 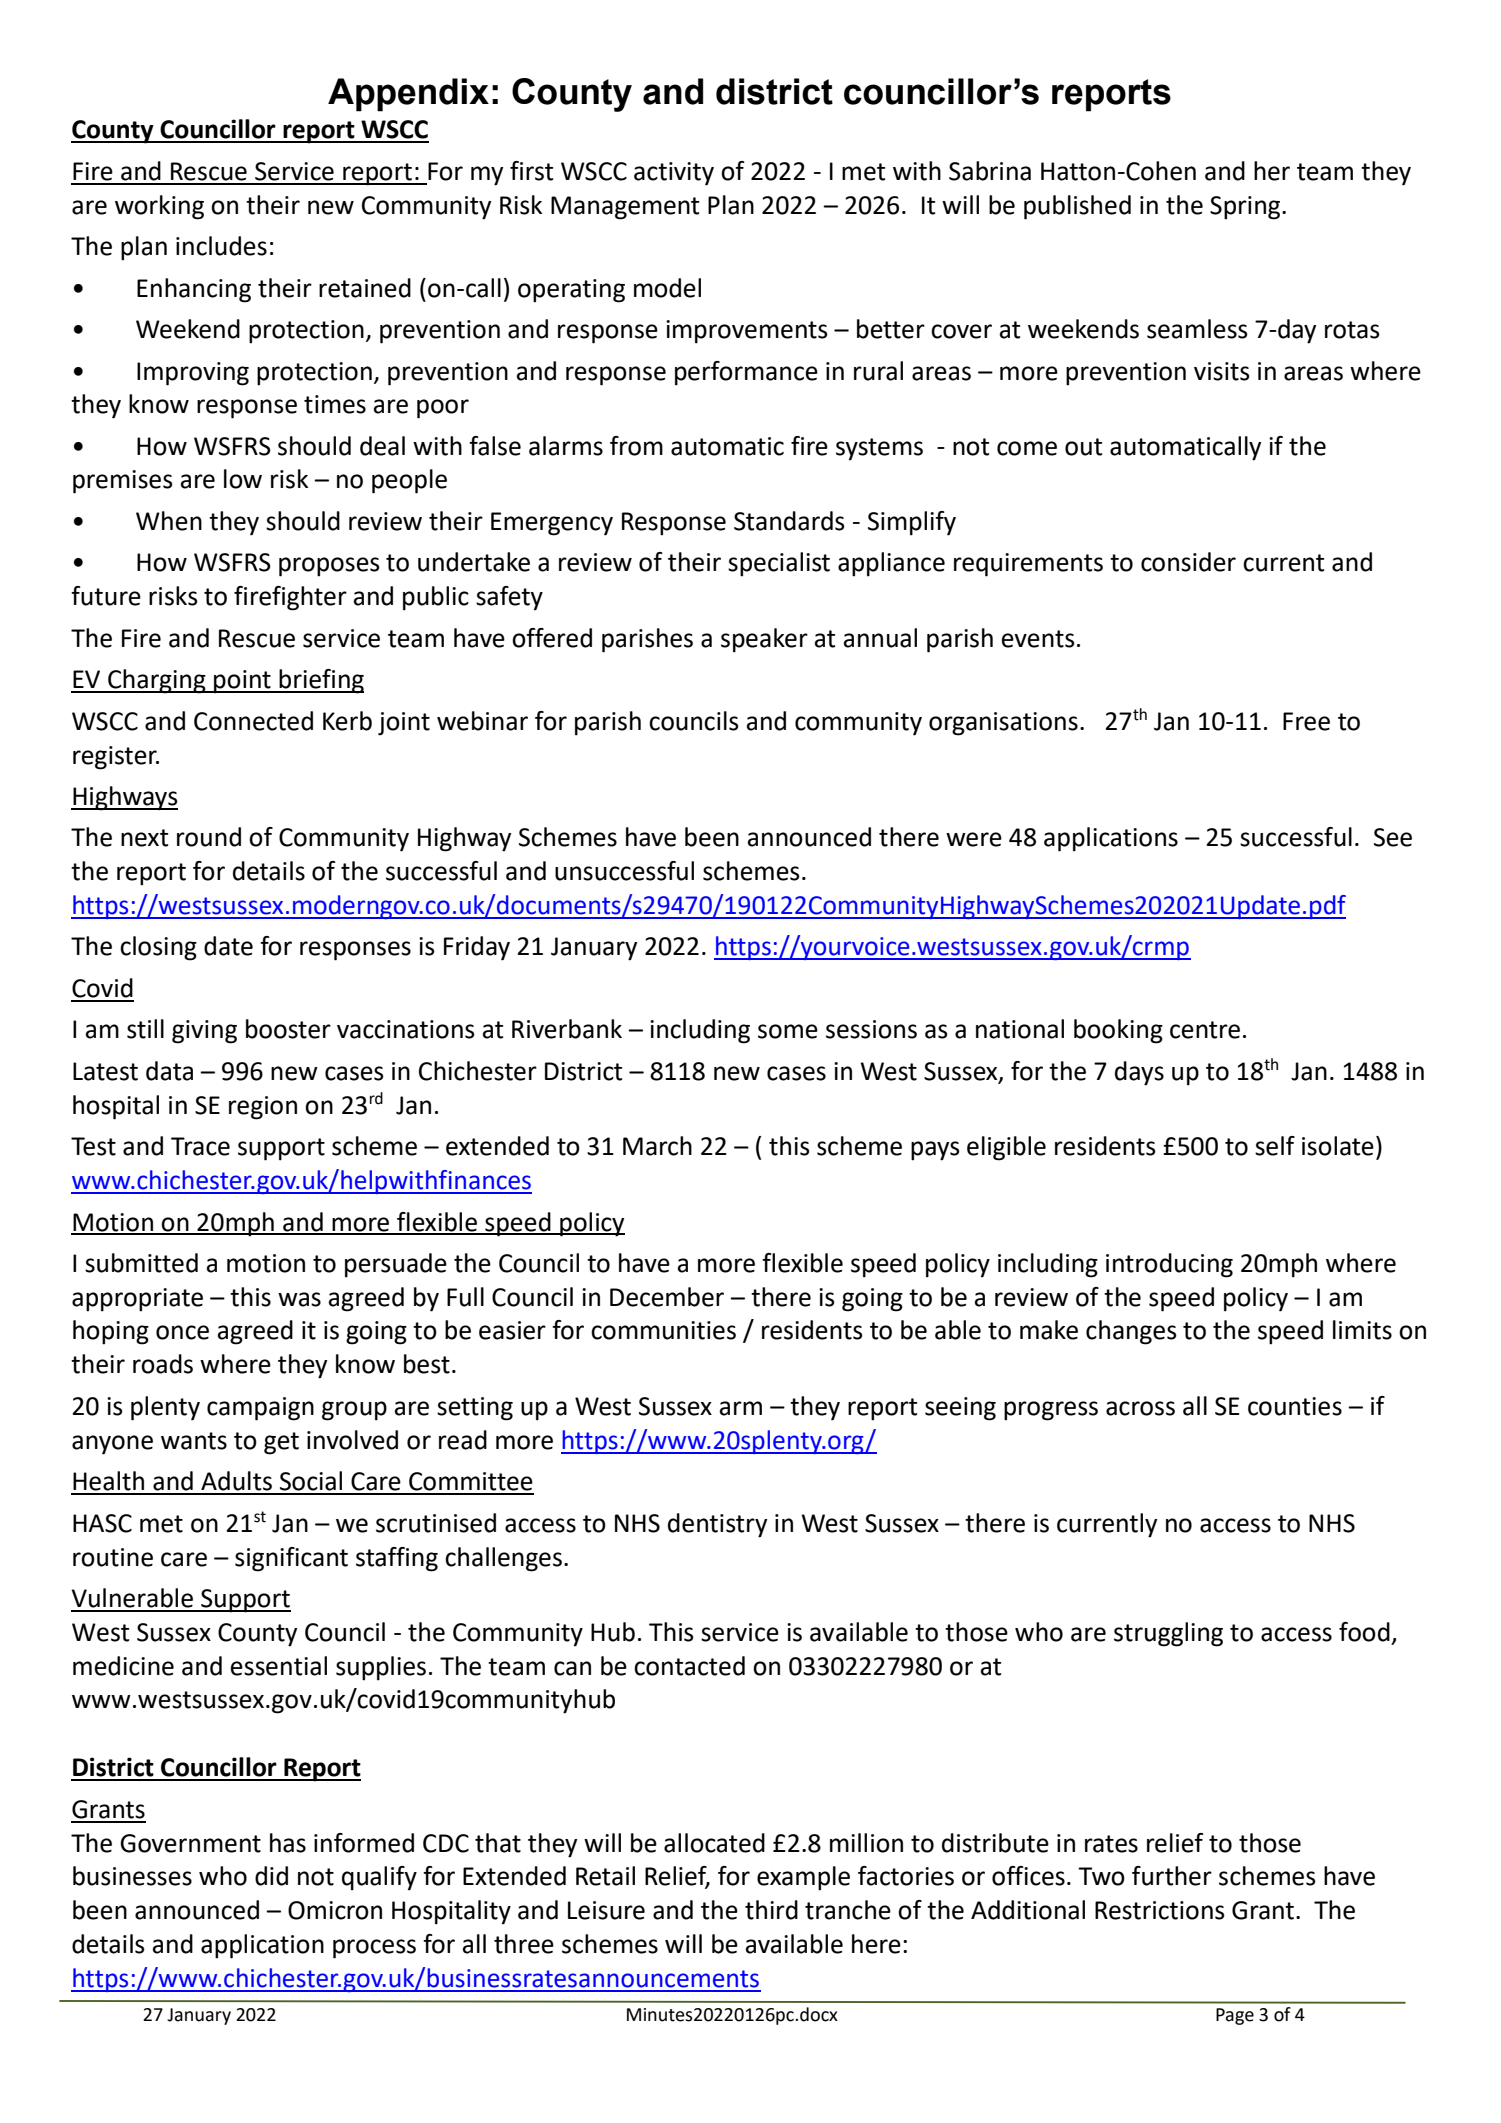 I want to click on across, so click(x=1140, y=1408).
